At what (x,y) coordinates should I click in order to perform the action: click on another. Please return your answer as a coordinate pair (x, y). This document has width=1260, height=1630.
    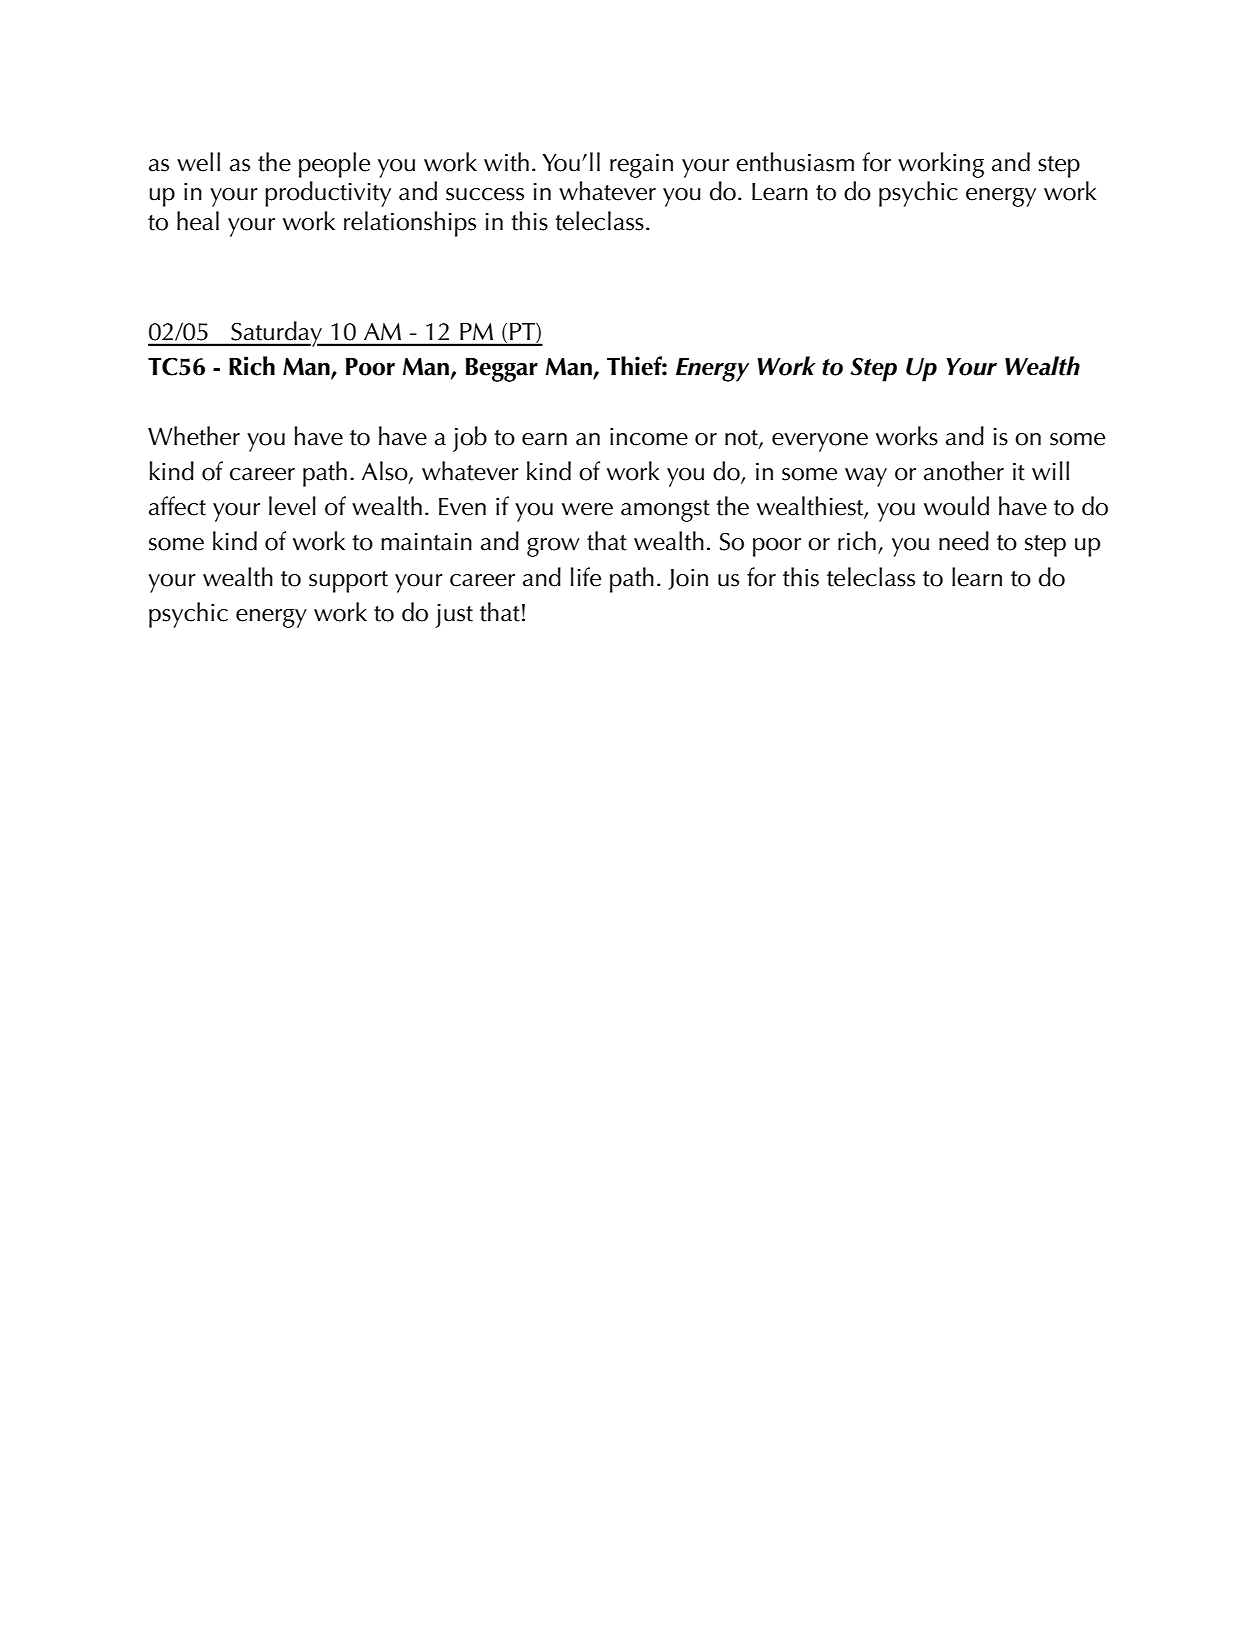
    Looking at the image, I should click on (964, 471).
